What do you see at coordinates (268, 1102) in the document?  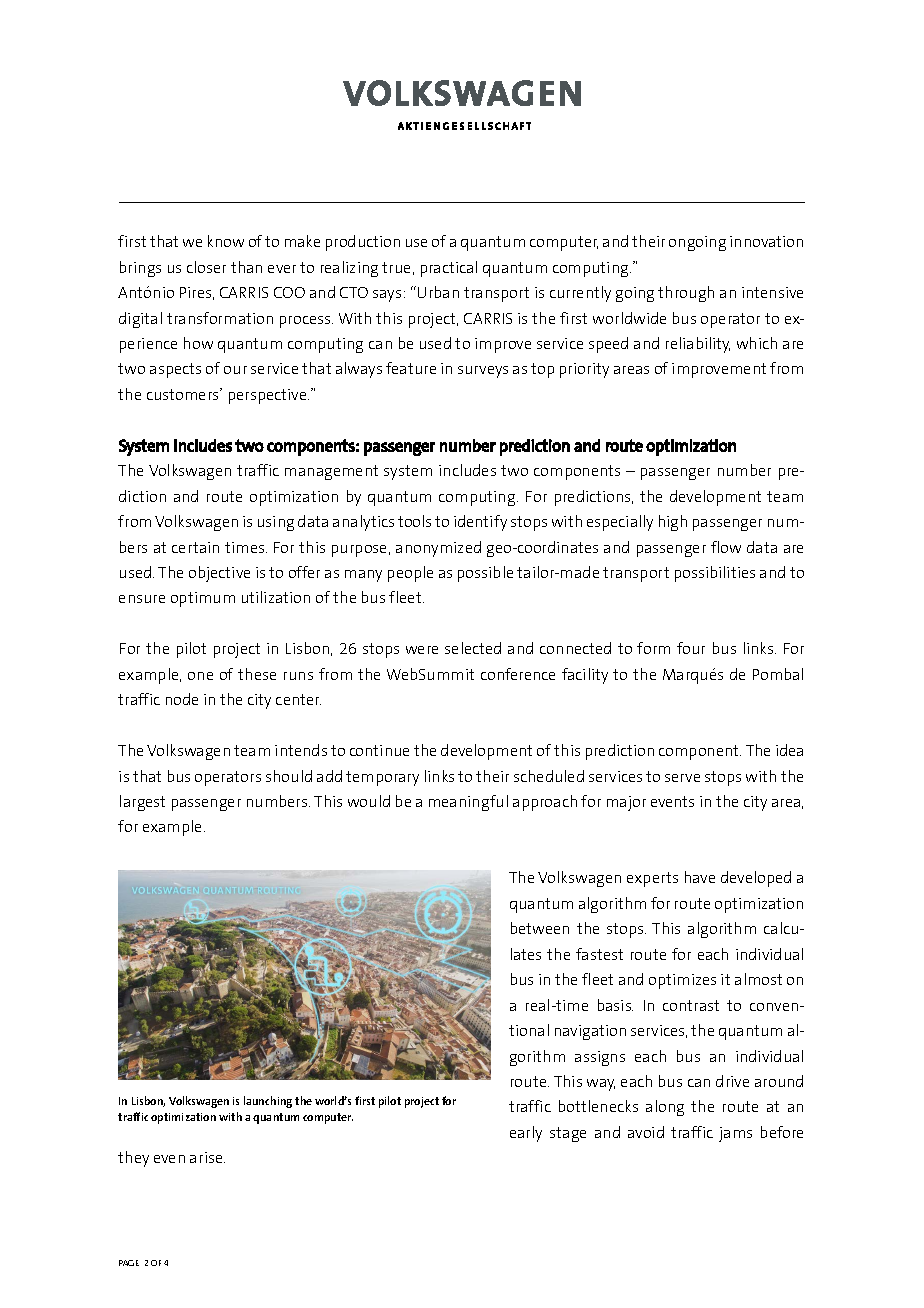 I see `launching` at bounding box center [268, 1102].
